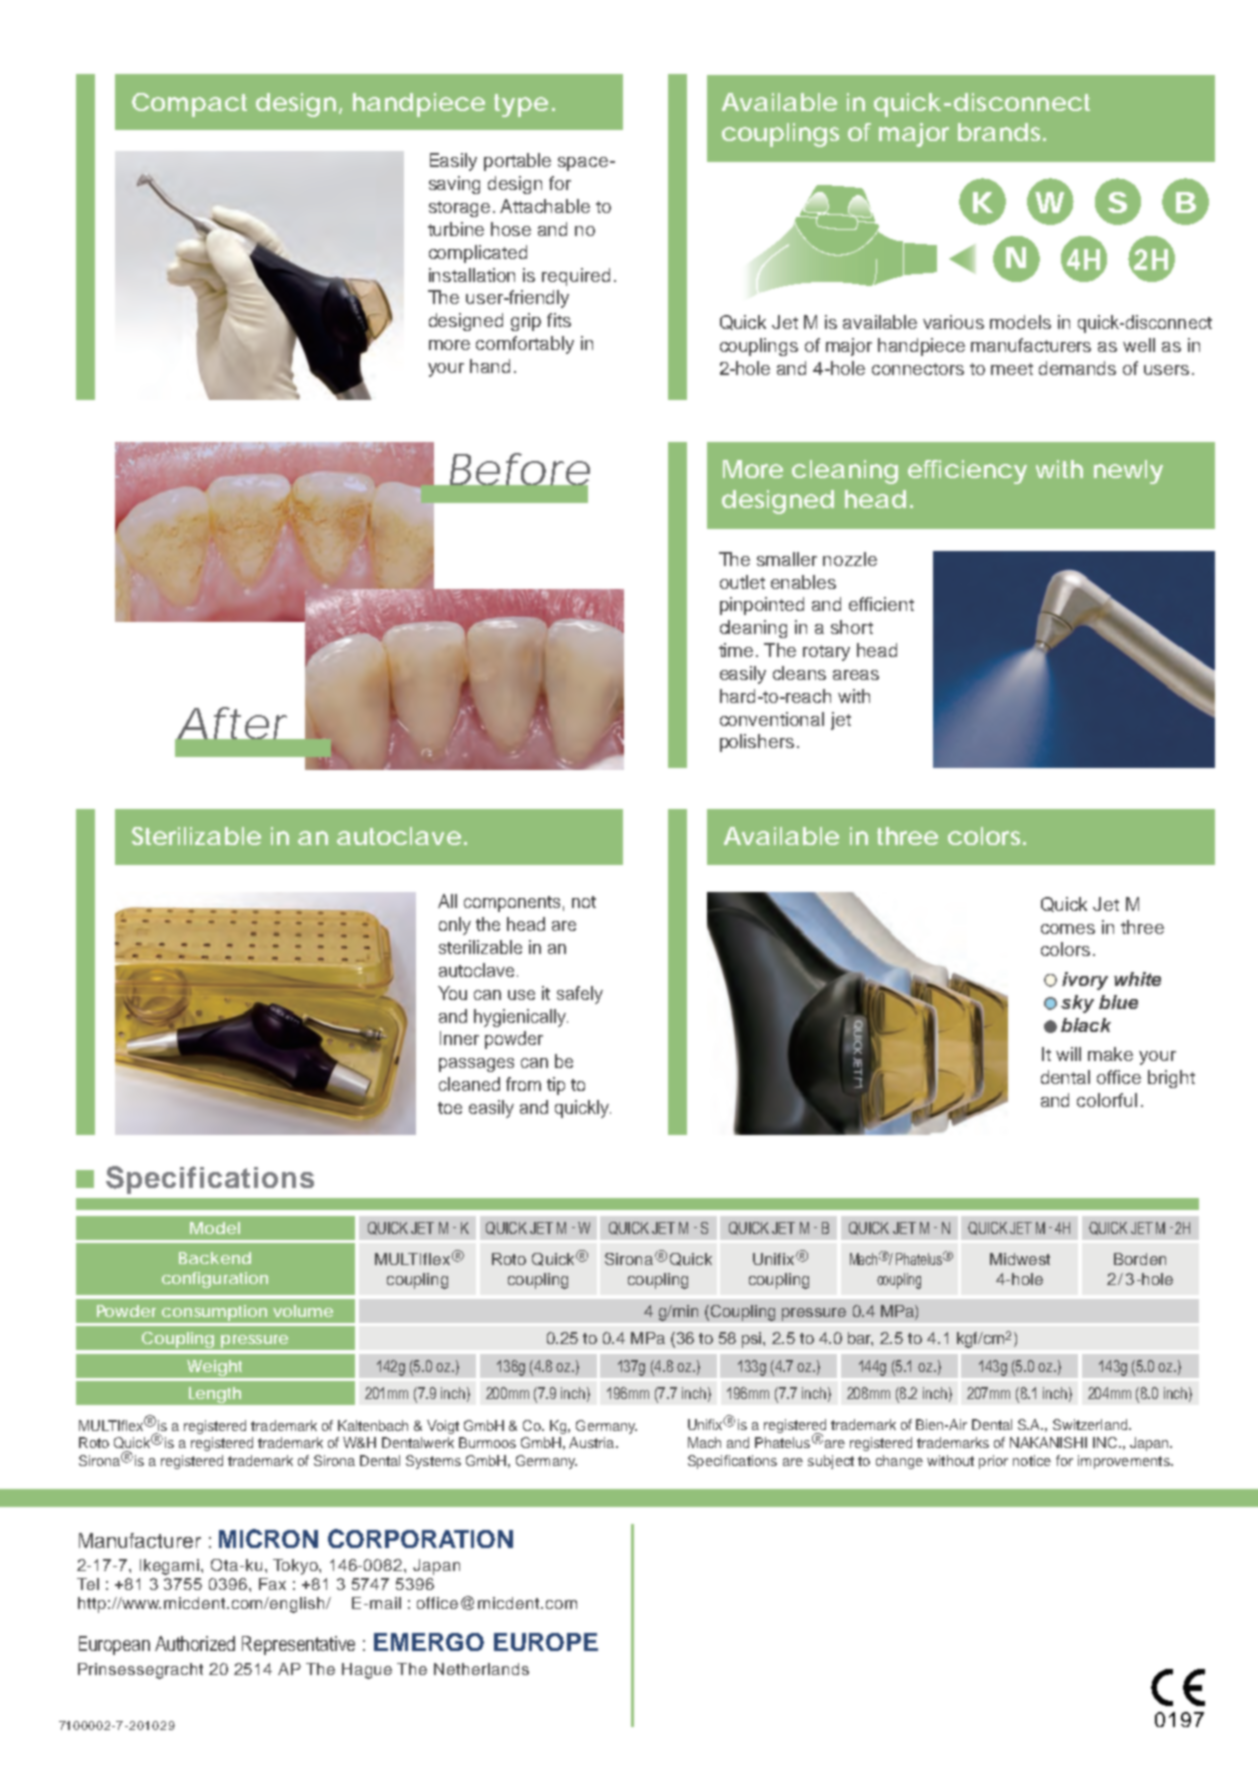  I want to click on only, so click(455, 926).
